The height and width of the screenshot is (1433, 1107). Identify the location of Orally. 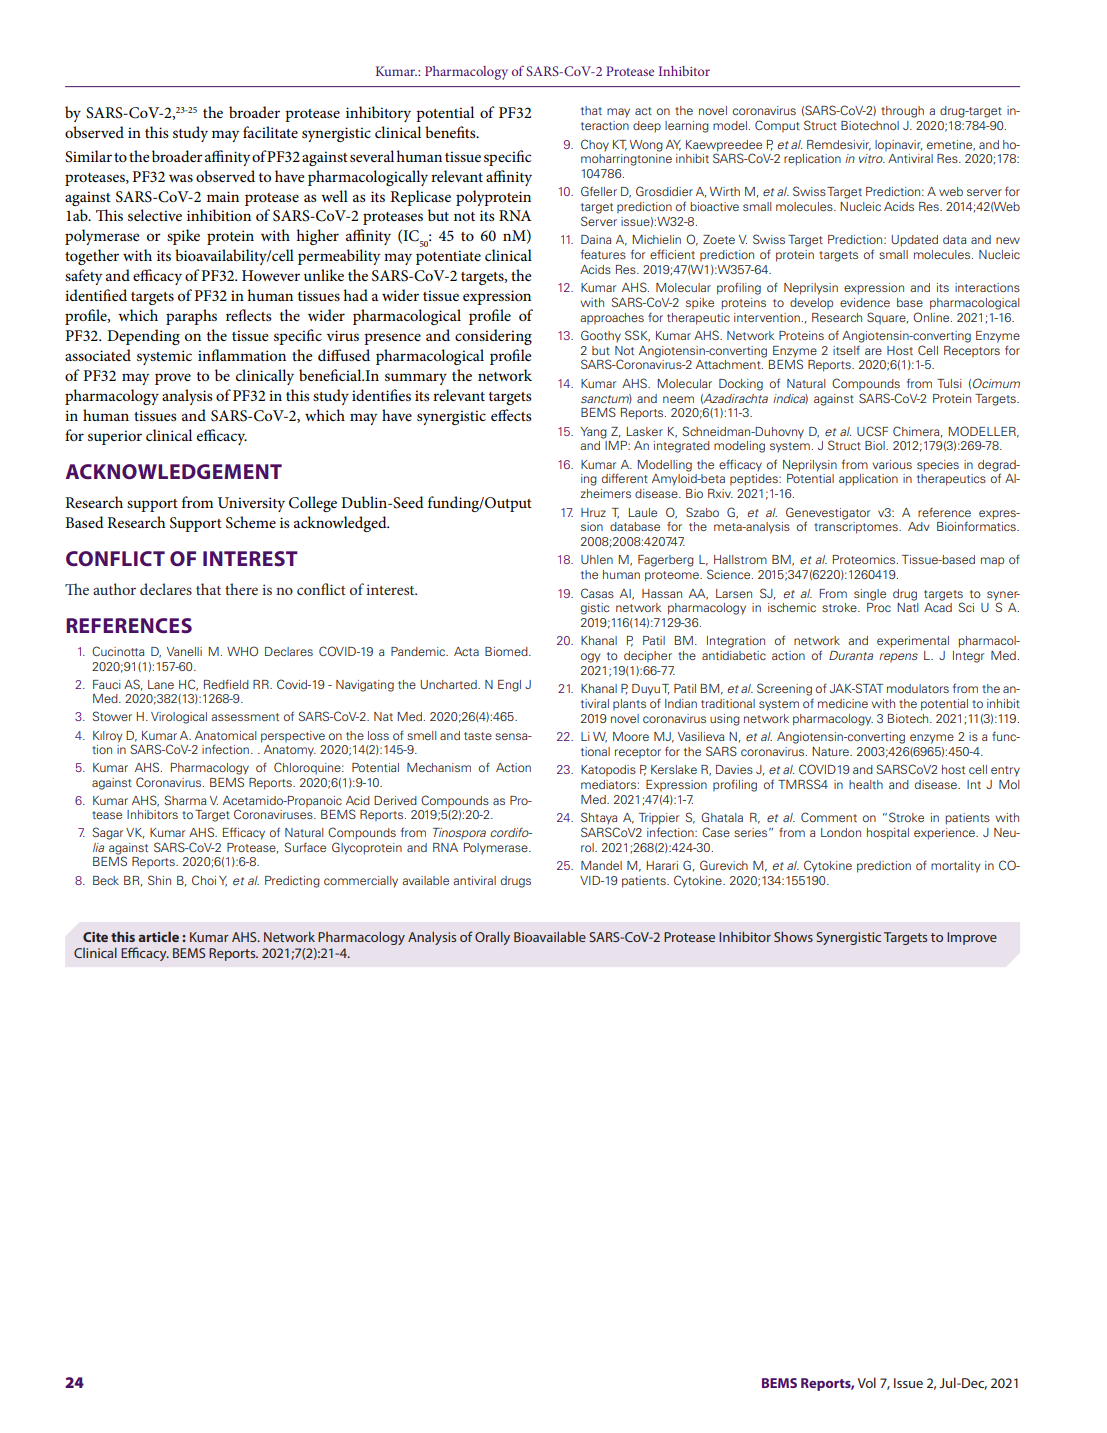
(492, 938).
